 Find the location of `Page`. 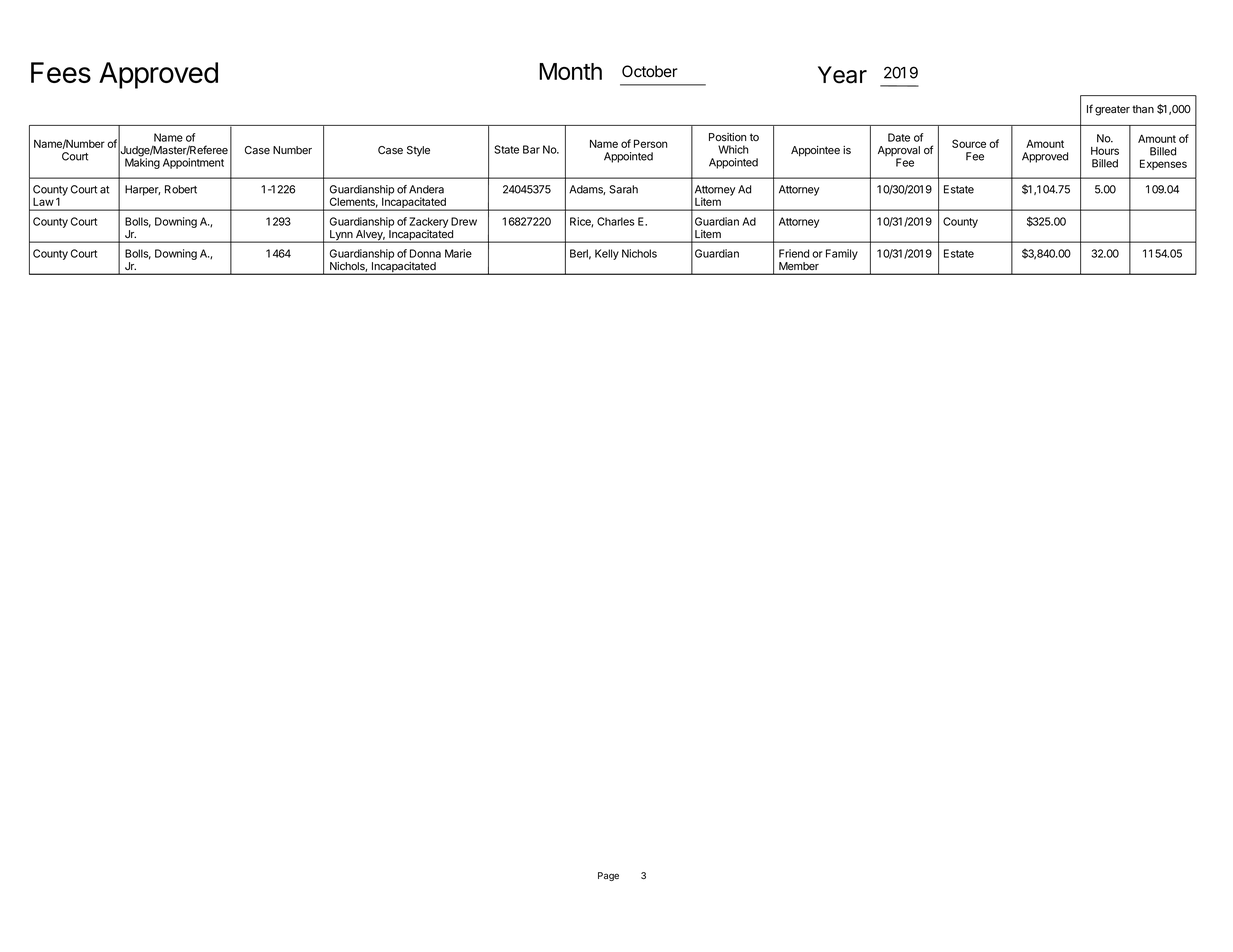

Page is located at coordinates (608, 876).
